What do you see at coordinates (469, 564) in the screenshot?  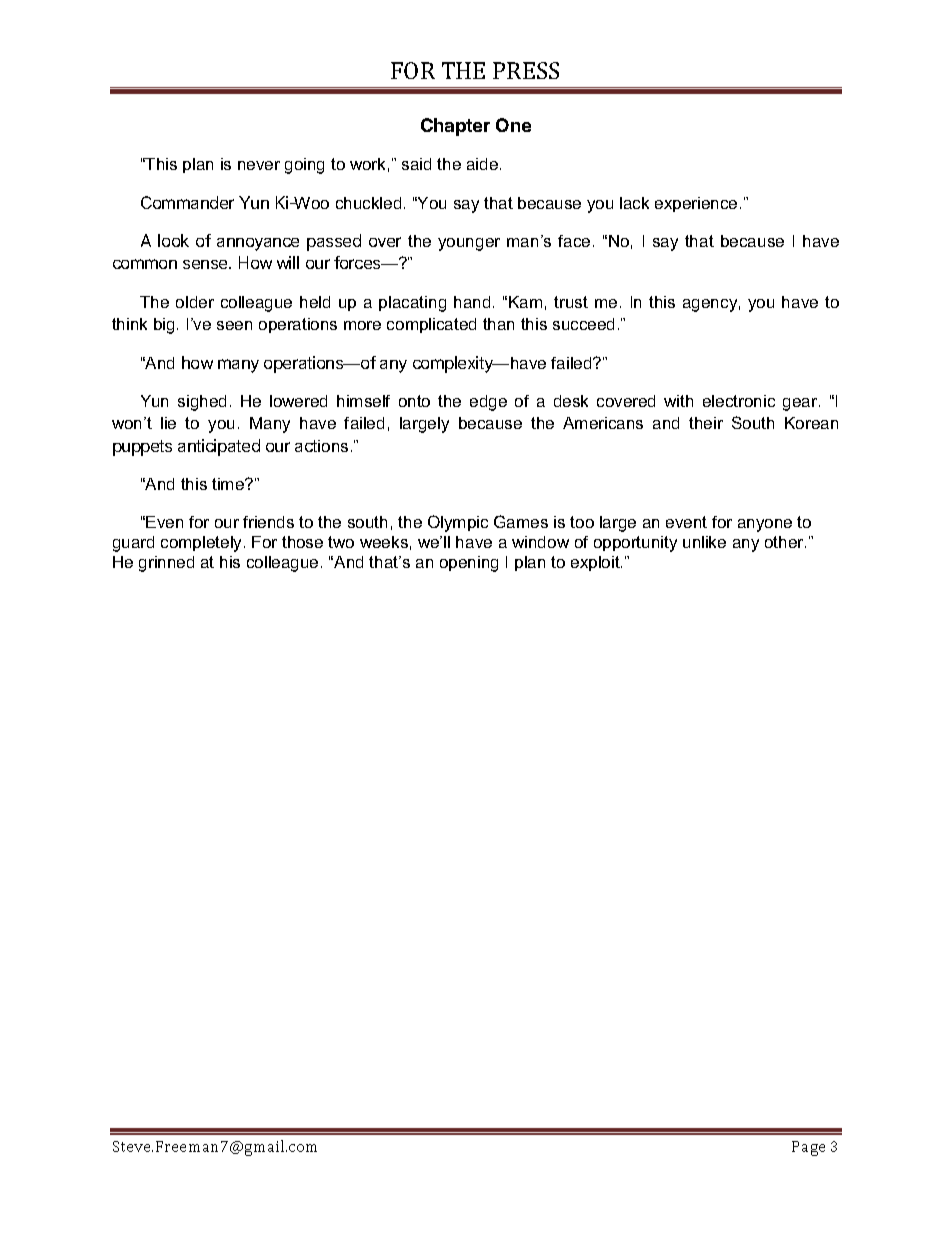 I see `opening` at bounding box center [469, 564].
